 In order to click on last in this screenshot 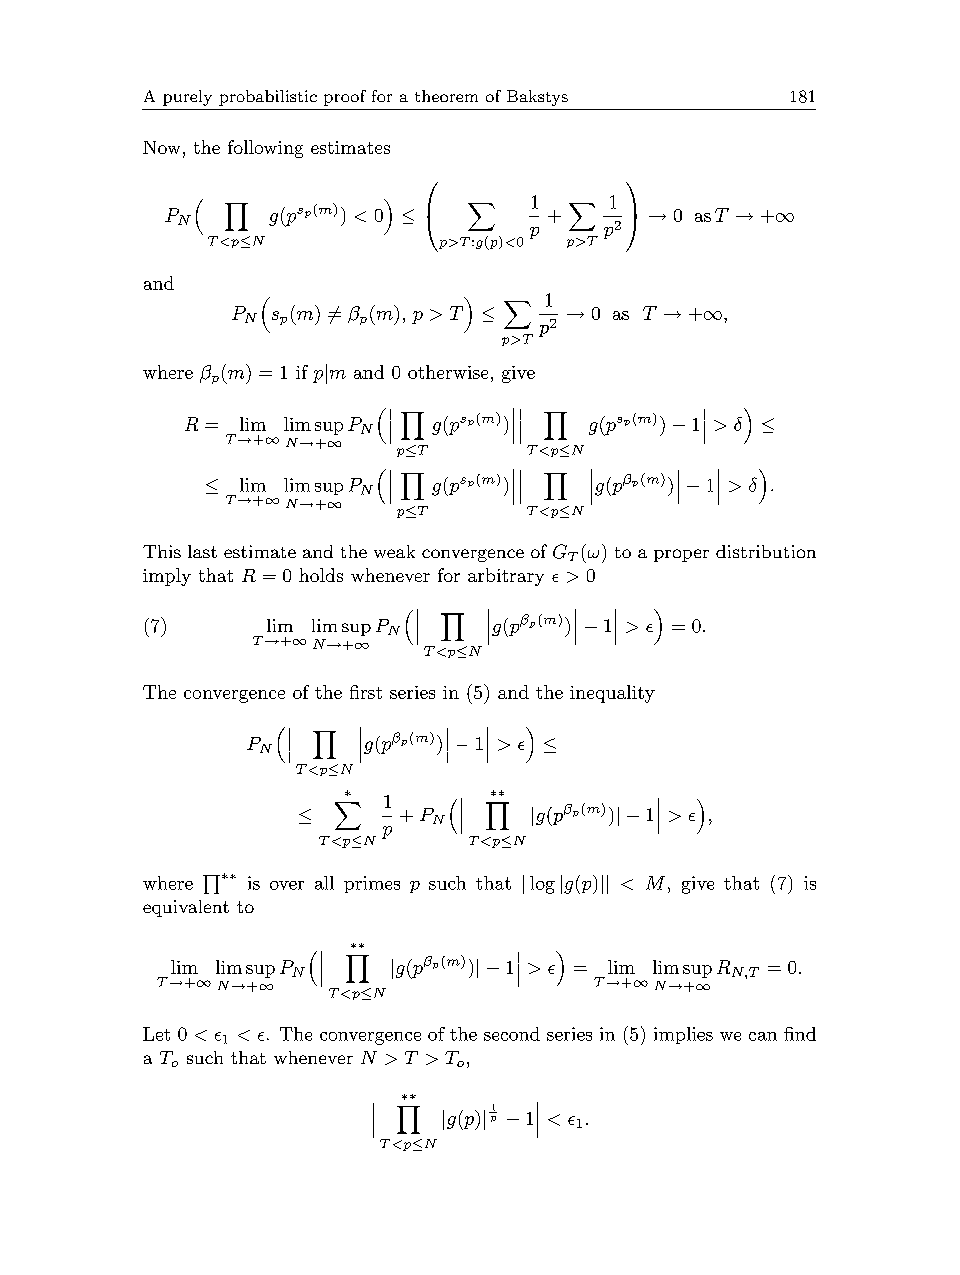, I will do `click(202, 551)`.
